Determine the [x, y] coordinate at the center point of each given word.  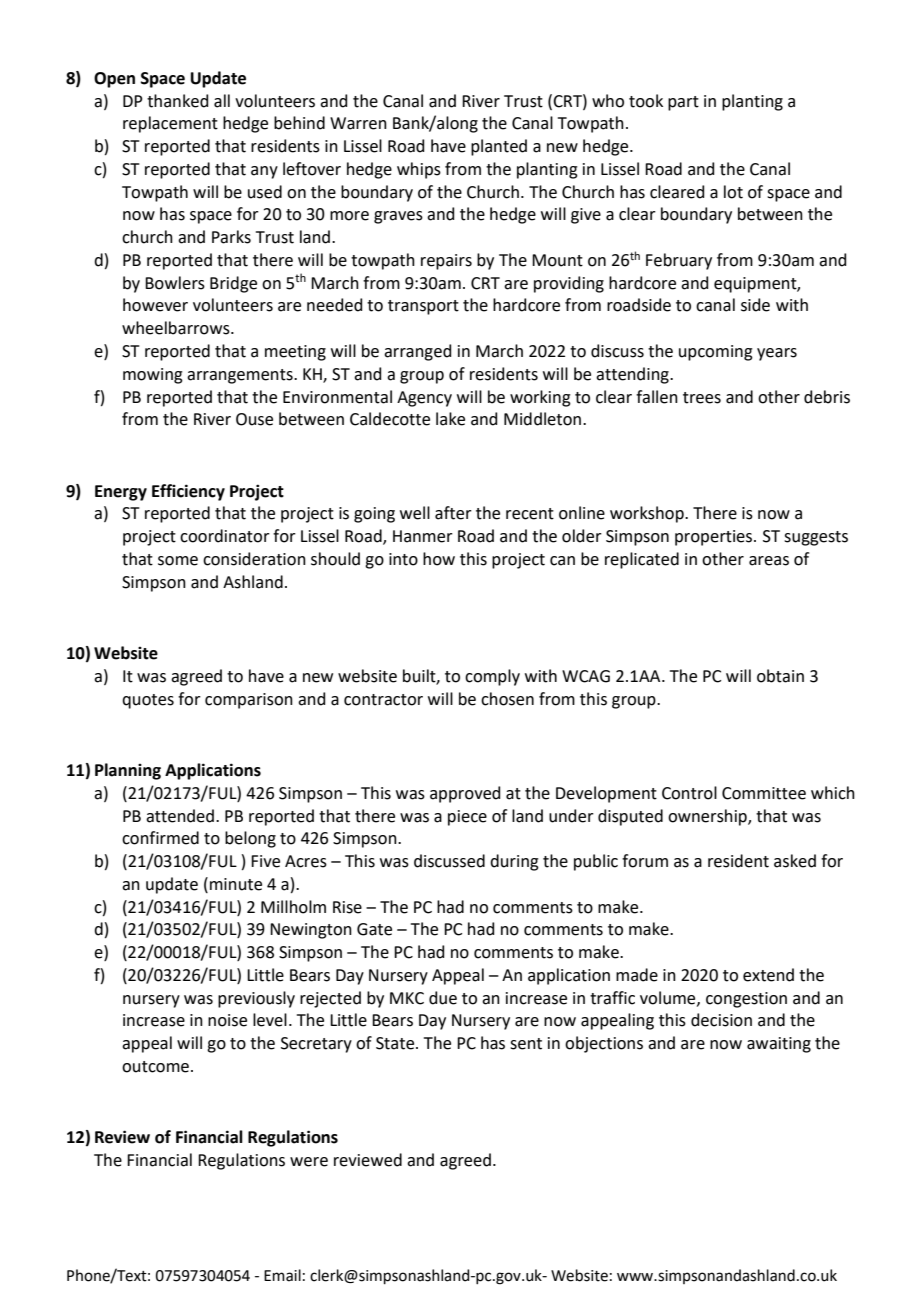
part [683, 103]
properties [715, 538]
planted [499, 147]
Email [282, 1275]
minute [236, 884]
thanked [178, 101]
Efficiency [188, 492]
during [514, 862]
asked [795, 861]
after [453, 513]
